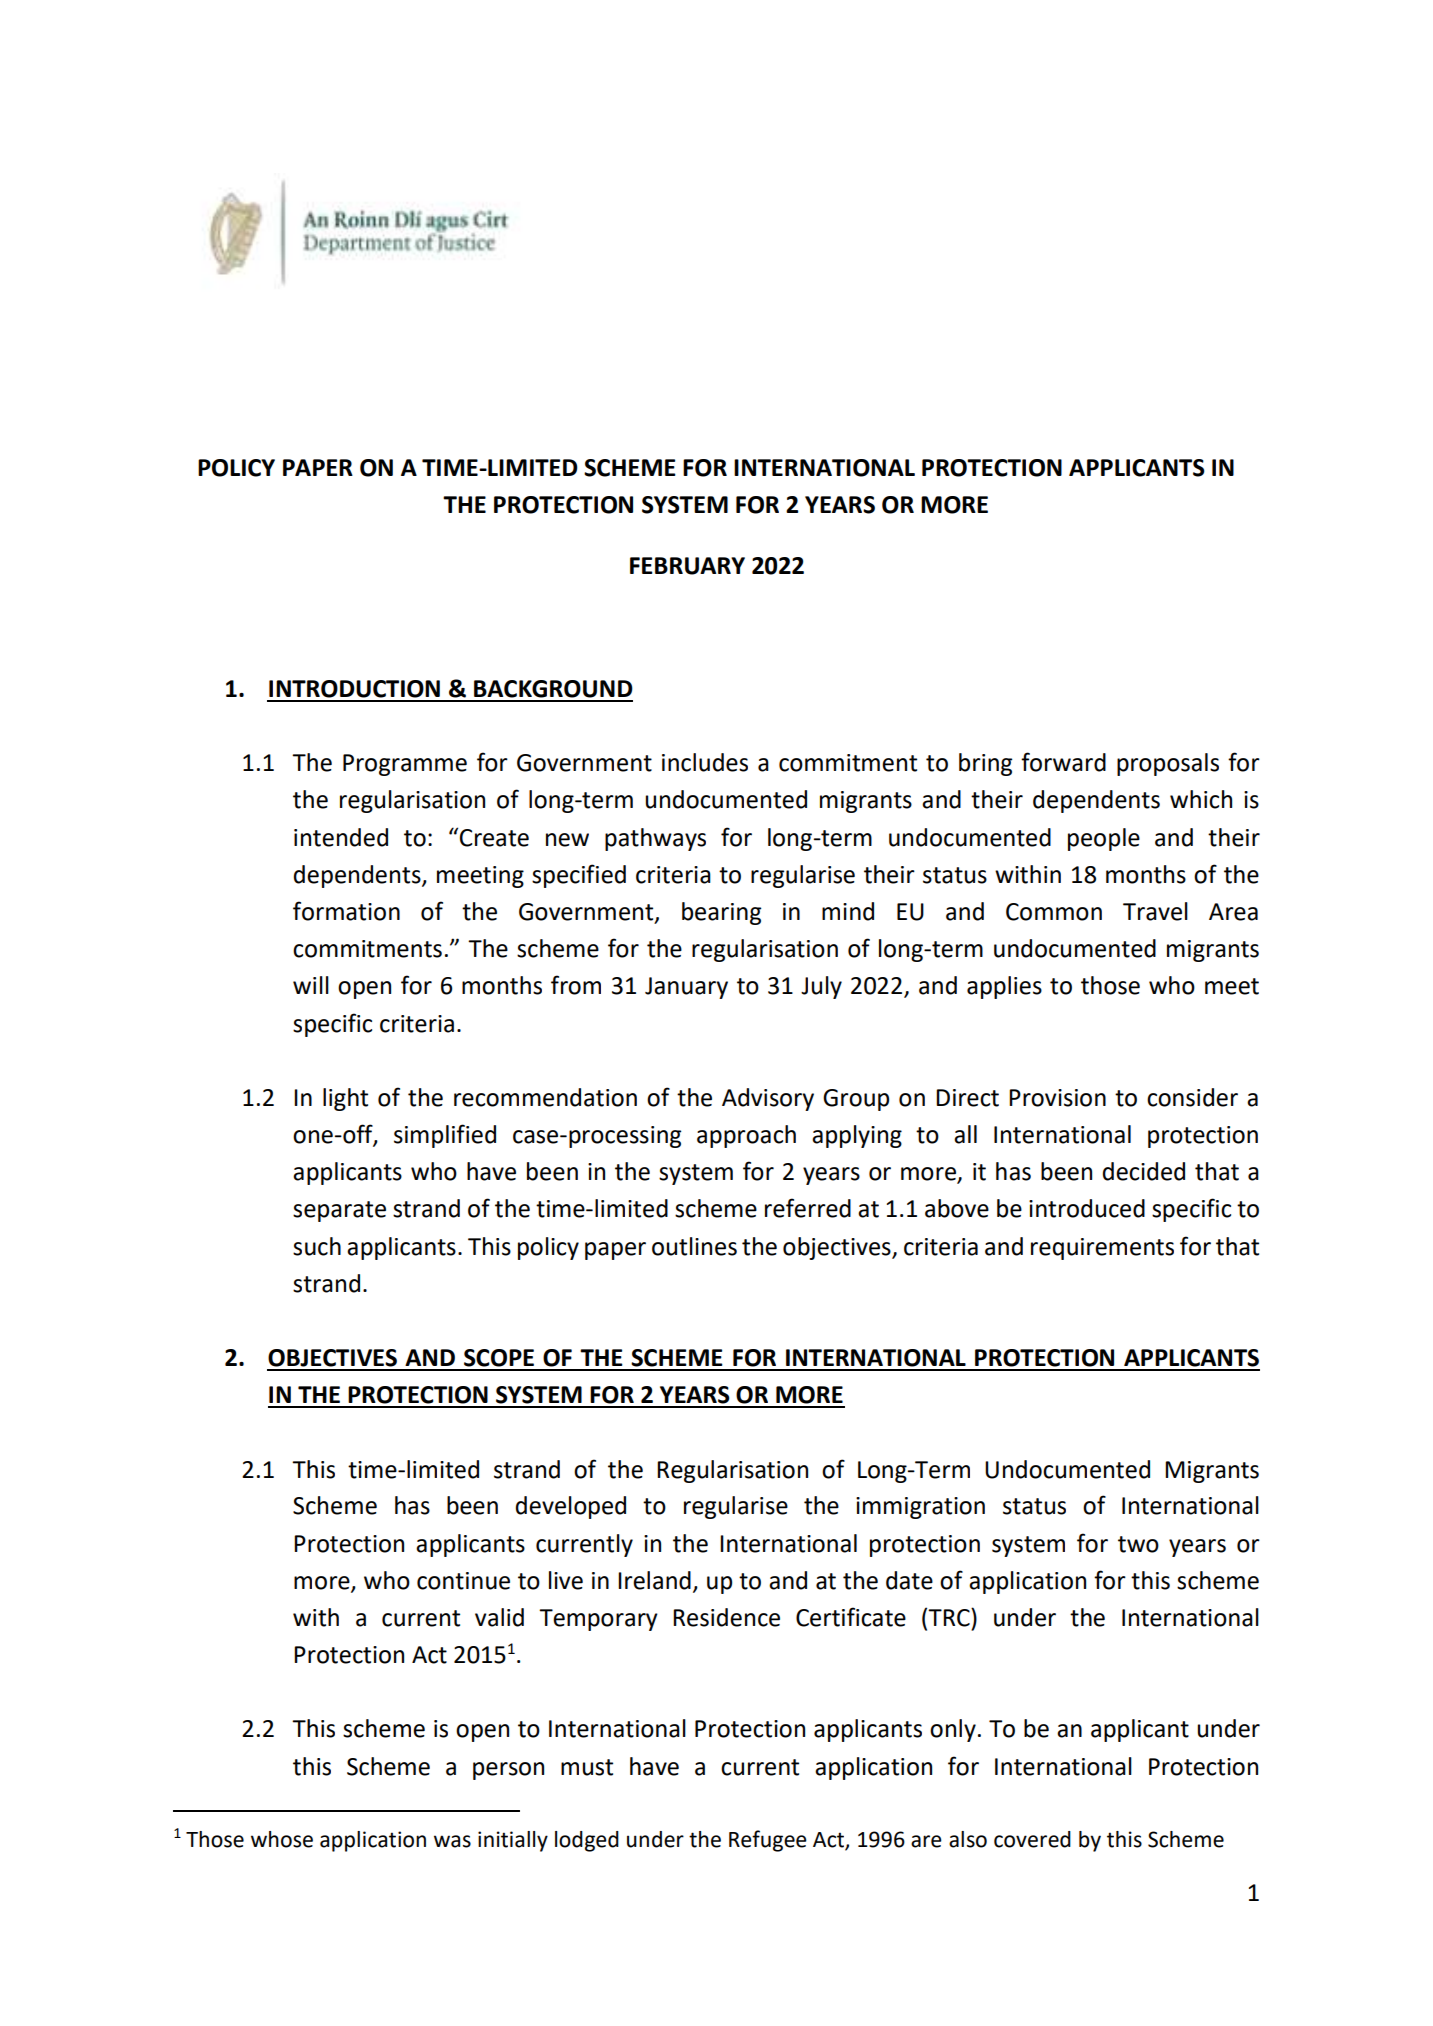 The image size is (1433, 2026). Describe the element at coordinates (1063, 762) in the document. I see `forward` at that location.
